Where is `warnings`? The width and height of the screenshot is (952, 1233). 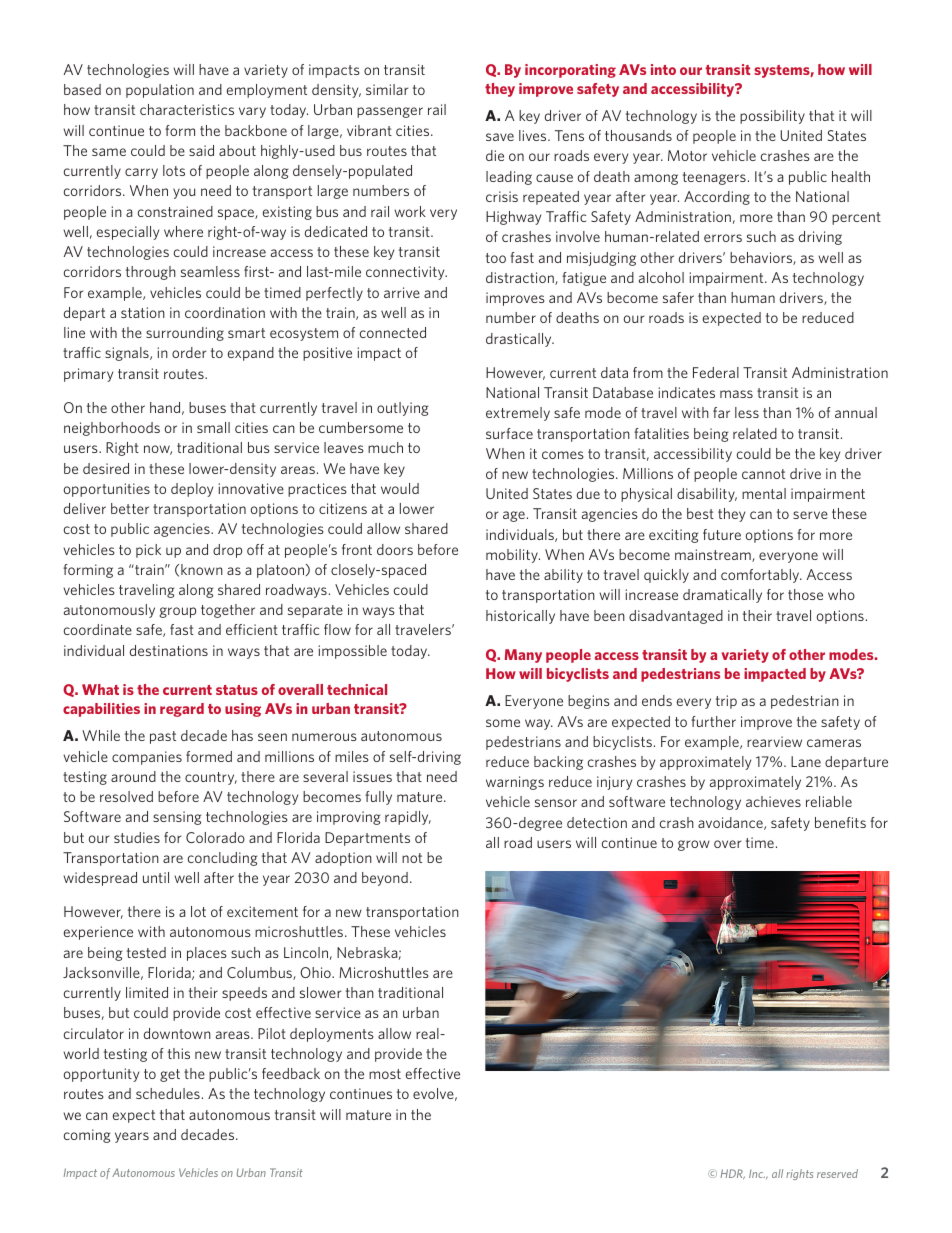 warnings is located at coordinates (515, 783).
